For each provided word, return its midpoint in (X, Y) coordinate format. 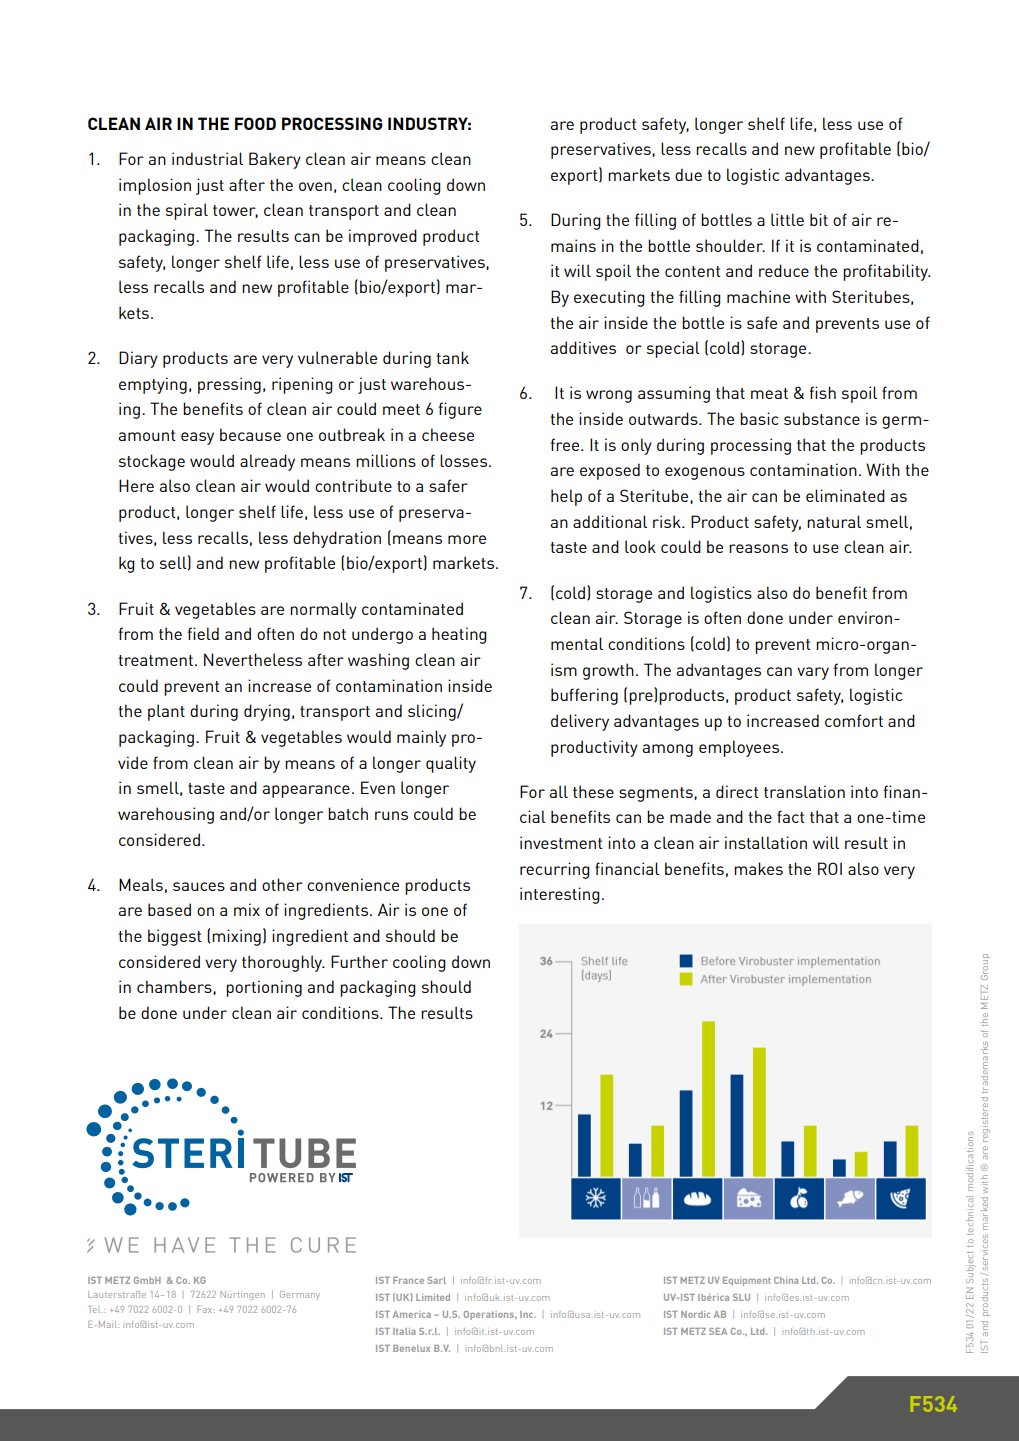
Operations (490, 1315)
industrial (207, 158)
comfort (854, 720)
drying (267, 712)
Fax (205, 1309)
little (787, 219)
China (786, 1280)
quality (451, 764)
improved (383, 237)
